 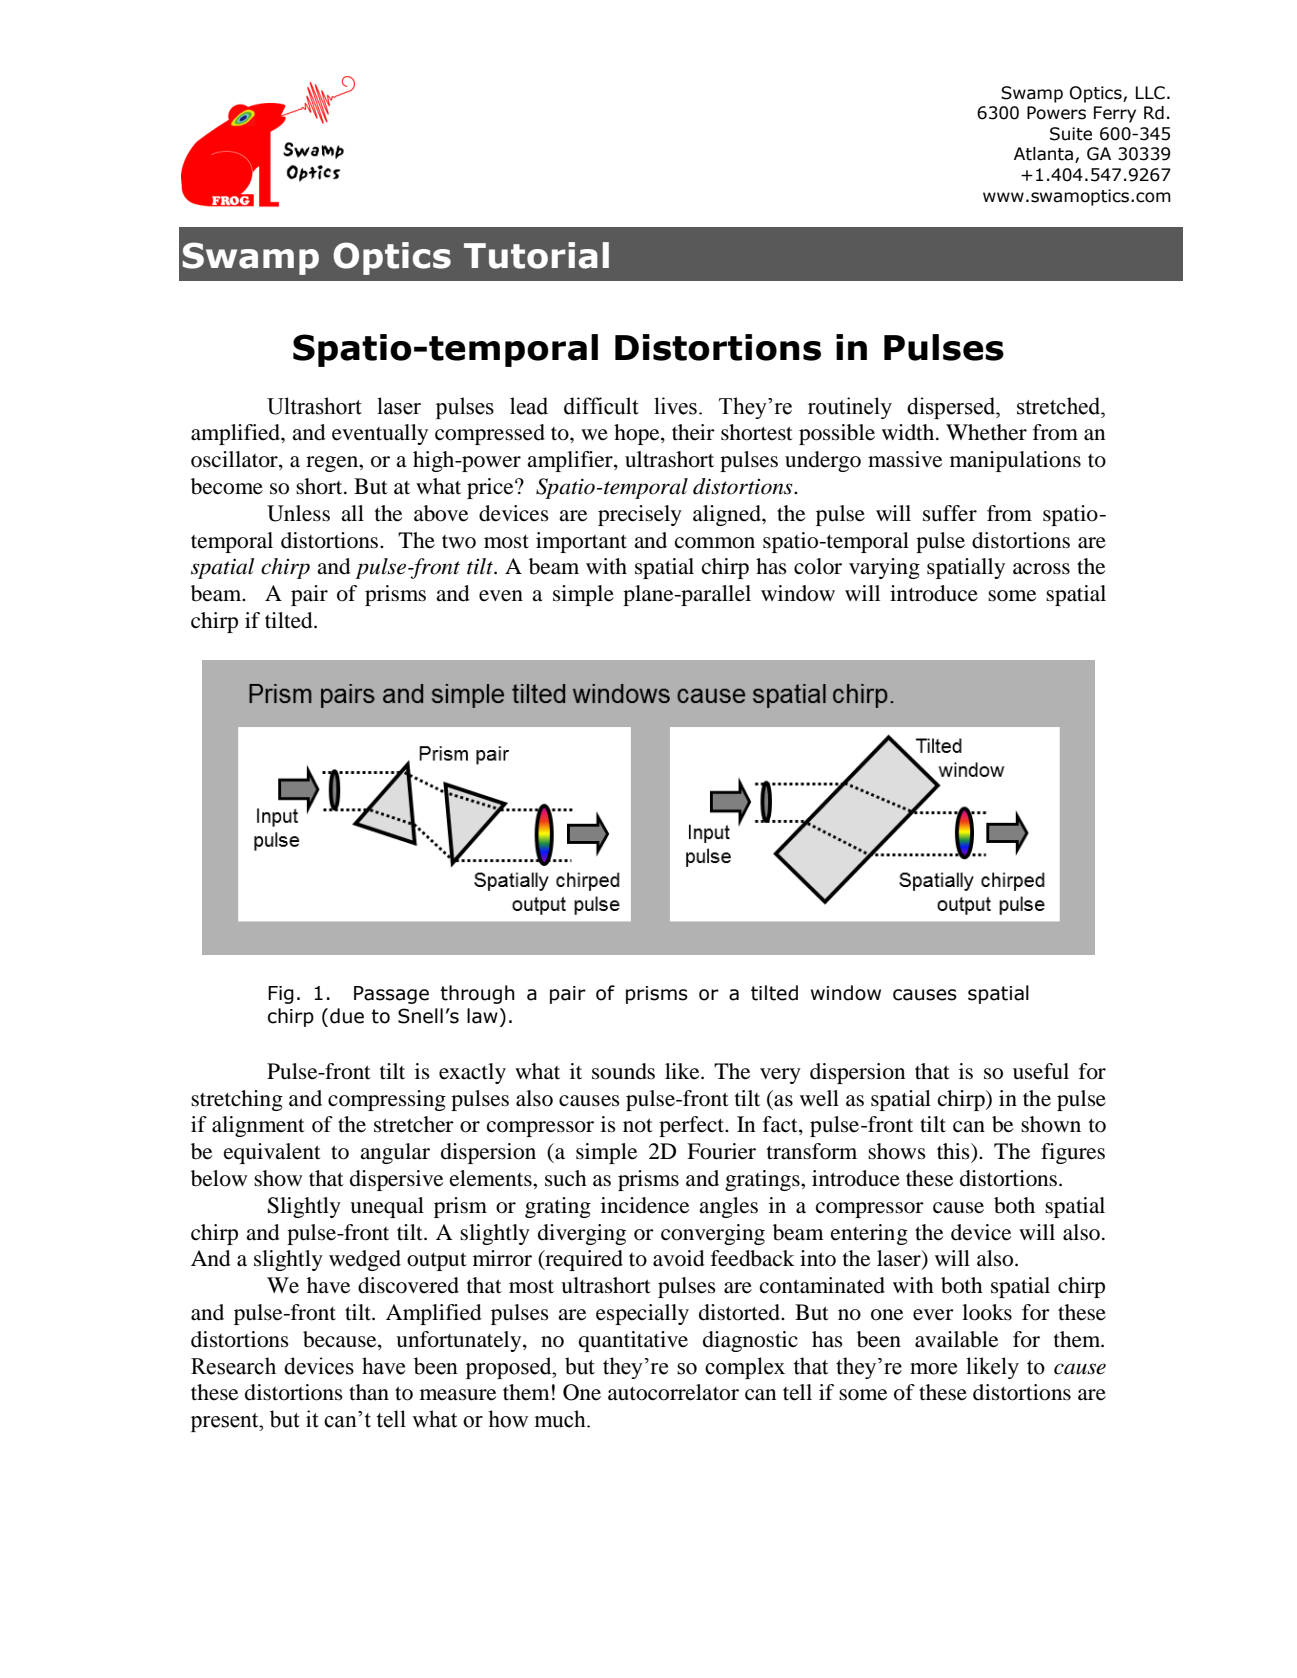 What do you see at coordinates (623, 1071) in the document?
I see `sounds` at bounding box center [623, 1071].
